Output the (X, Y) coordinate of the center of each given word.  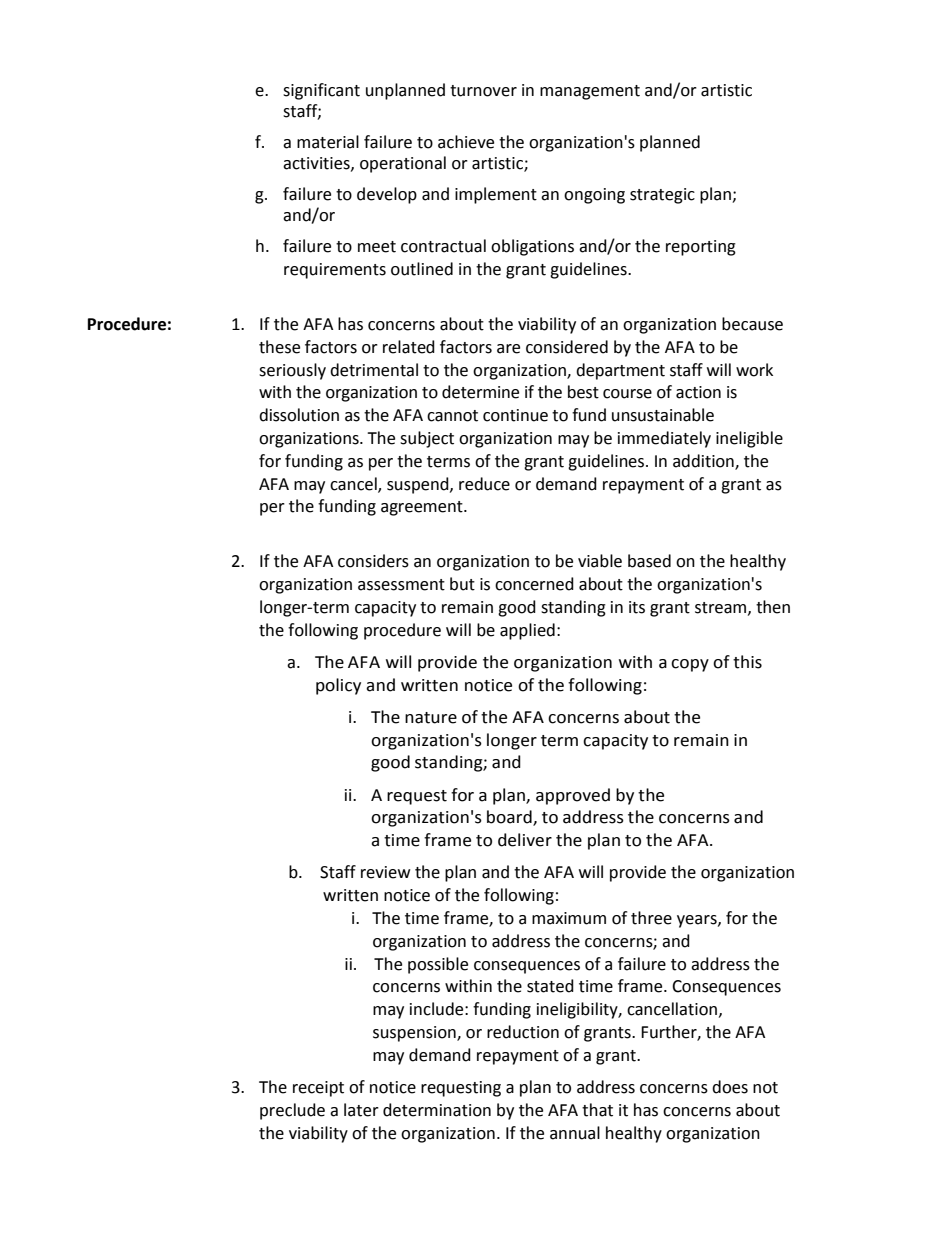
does (730, 1087)
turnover (483, 91)
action (698, 392)
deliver (525, 840)
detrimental (374, 370)
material (328, 142)
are (508, 349)
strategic (662, 196)
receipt (318, 1089)
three (651, 918)
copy (690, 665)
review (385, 872)
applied (527, 631)
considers (373, 561)
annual (575, 1133)
